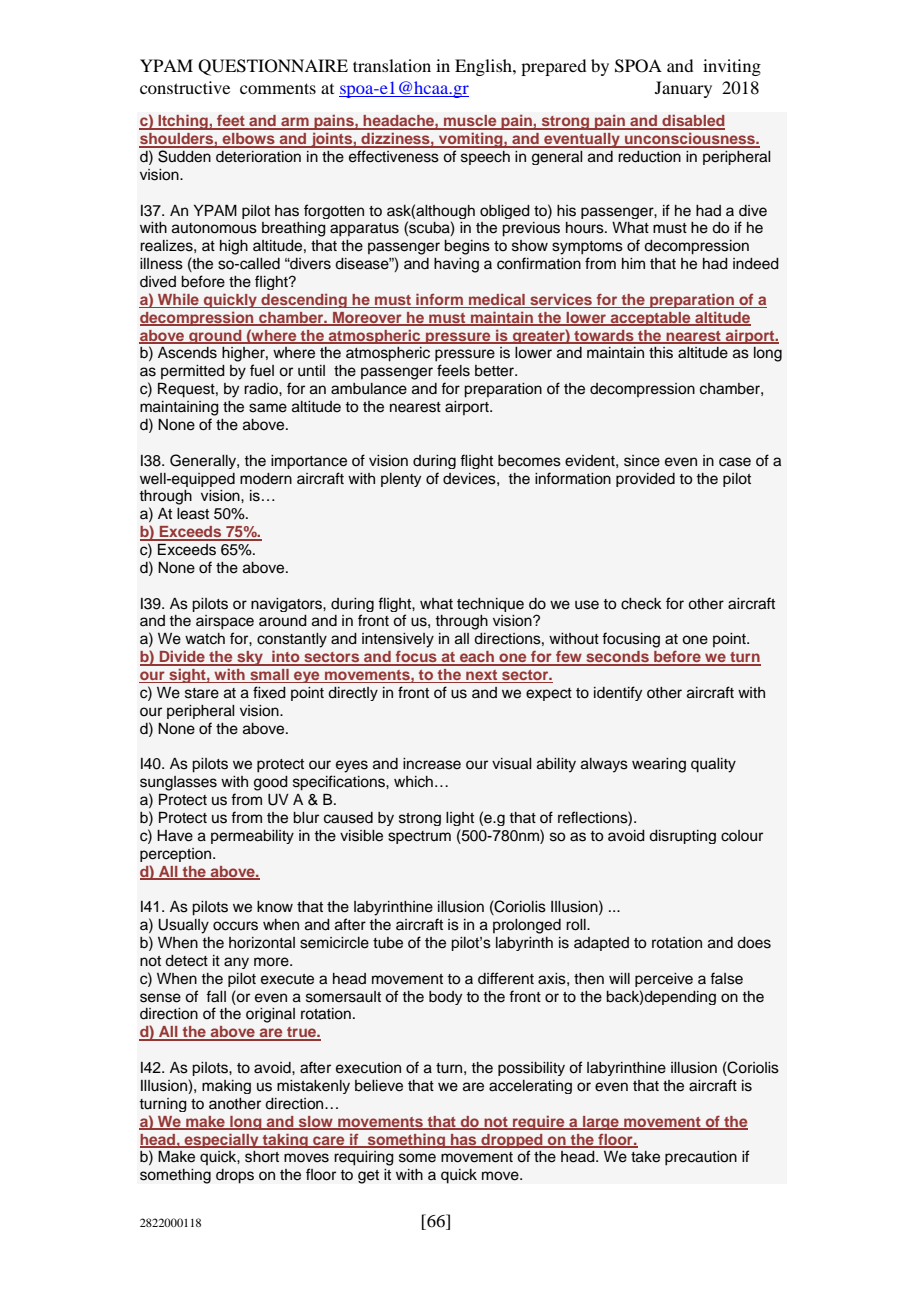 This screenshot has height=1308, width=924. What do you see at coordinates (470, 122) in the screenshot?
I see `muscle` at bounding box center [470, 122].
